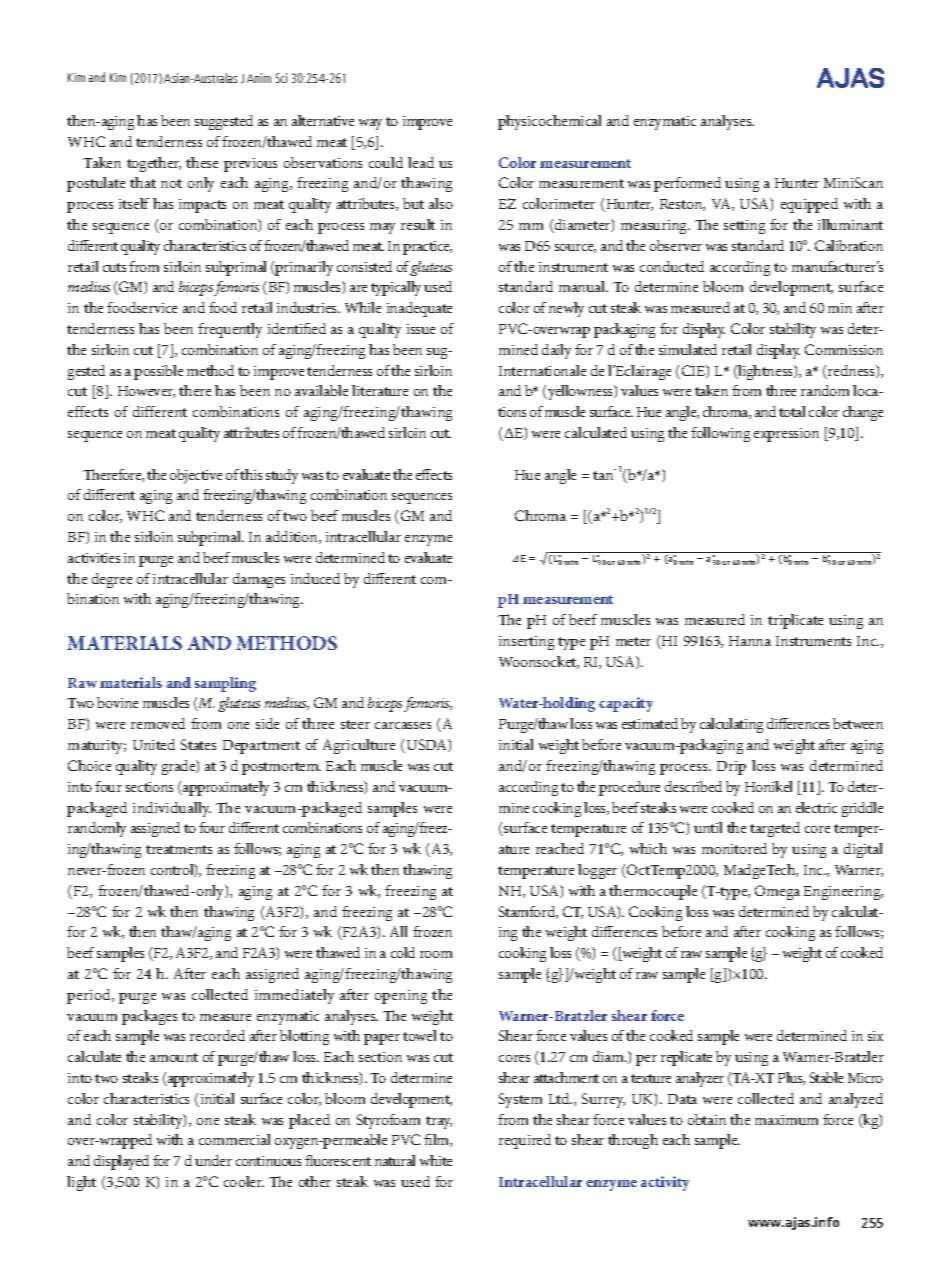 This page has height=1270, width=952. I want to click on expression, so click(786, 435).
